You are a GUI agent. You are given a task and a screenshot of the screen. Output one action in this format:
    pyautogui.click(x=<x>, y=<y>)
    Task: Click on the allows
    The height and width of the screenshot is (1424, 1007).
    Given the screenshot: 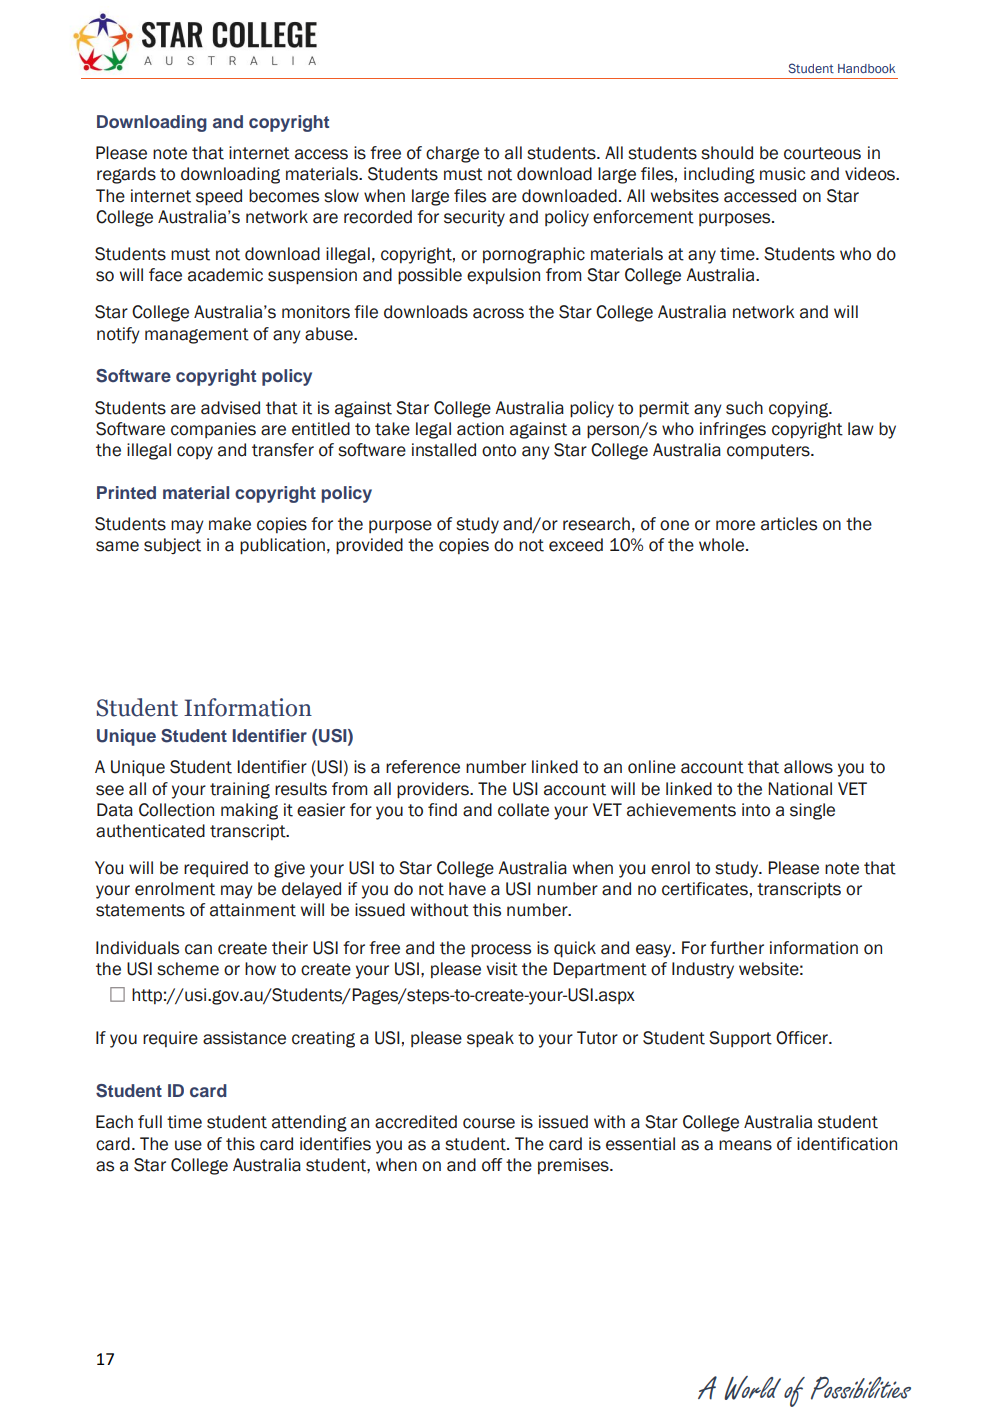 What is the action you would take?
    pyautogui.click(x=808, y=767)
